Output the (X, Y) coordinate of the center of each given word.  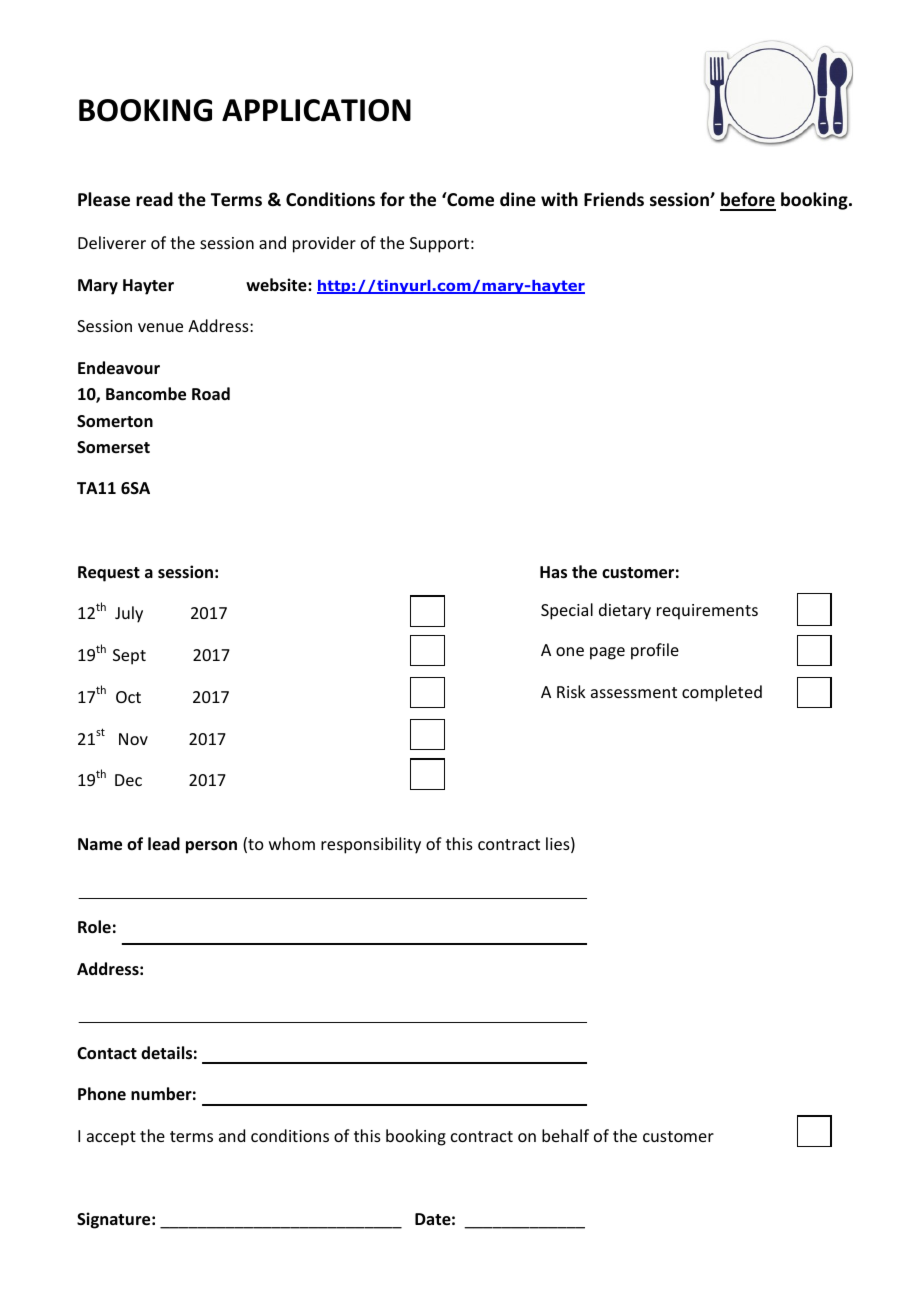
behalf (565, 1135)
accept (111, 1138)
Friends (614, 199)
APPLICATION (316, 110)
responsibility (371, 845)
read (154, 199)
